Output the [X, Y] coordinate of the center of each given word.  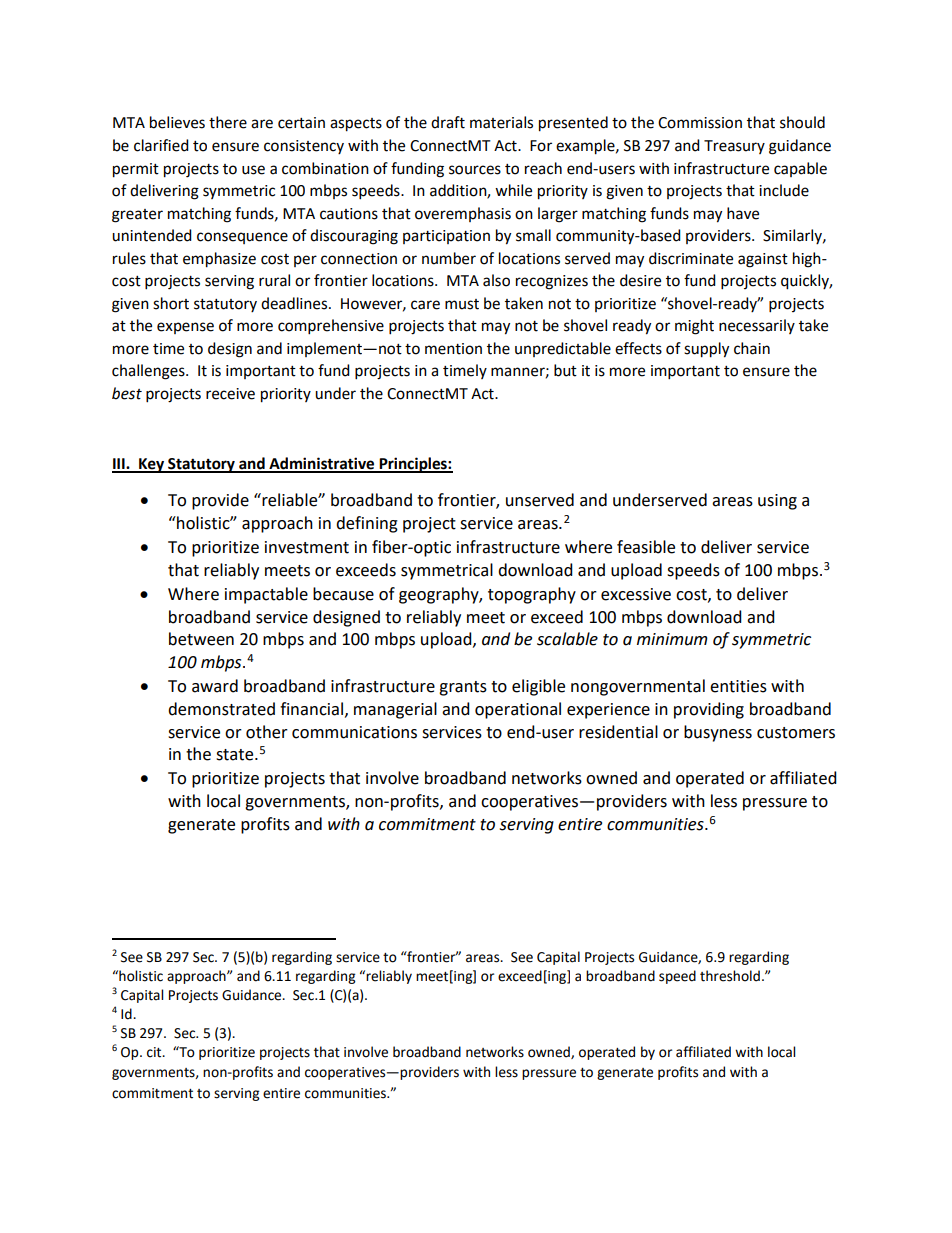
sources [475, 170]
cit [155, 1052]
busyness [718, 733]
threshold [730, 976]
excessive [636, 594]
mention [453, 349]
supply [706, 350]
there [228, 122]
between [201, 639]
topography [532, 595]
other [267, 732]
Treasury [734, 147]
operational [518, 710]
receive [230, 394]
